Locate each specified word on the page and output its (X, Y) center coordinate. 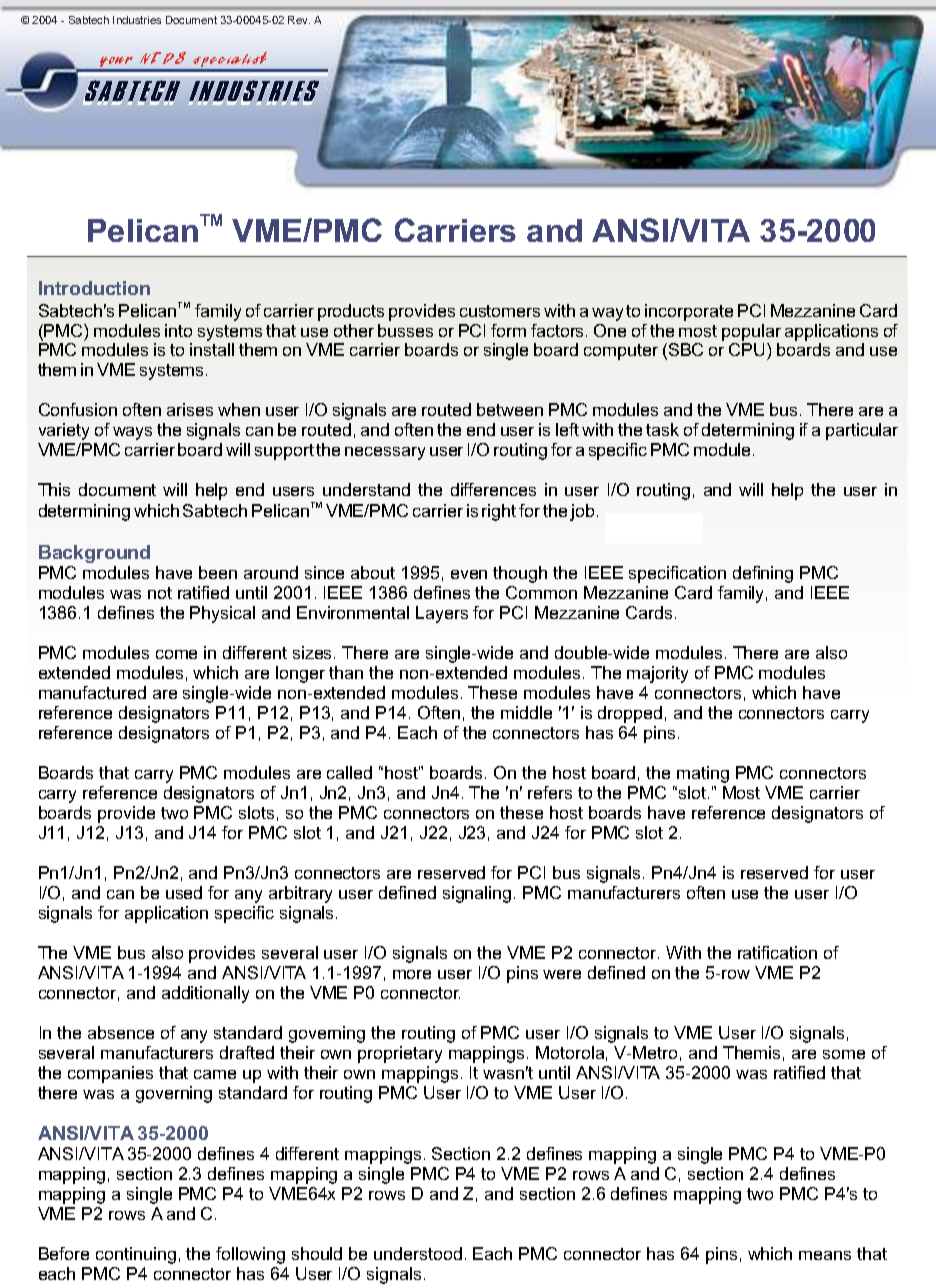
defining (763, 574)
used (184, 892)
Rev (299, 20)
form (508, 330)
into (178, 330)
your (117, 64)
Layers (442, 614)
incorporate (689, 312)
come (176, 654)
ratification (777, 952)
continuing (136, 1255)
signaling (477, 894)
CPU (748, 351)
